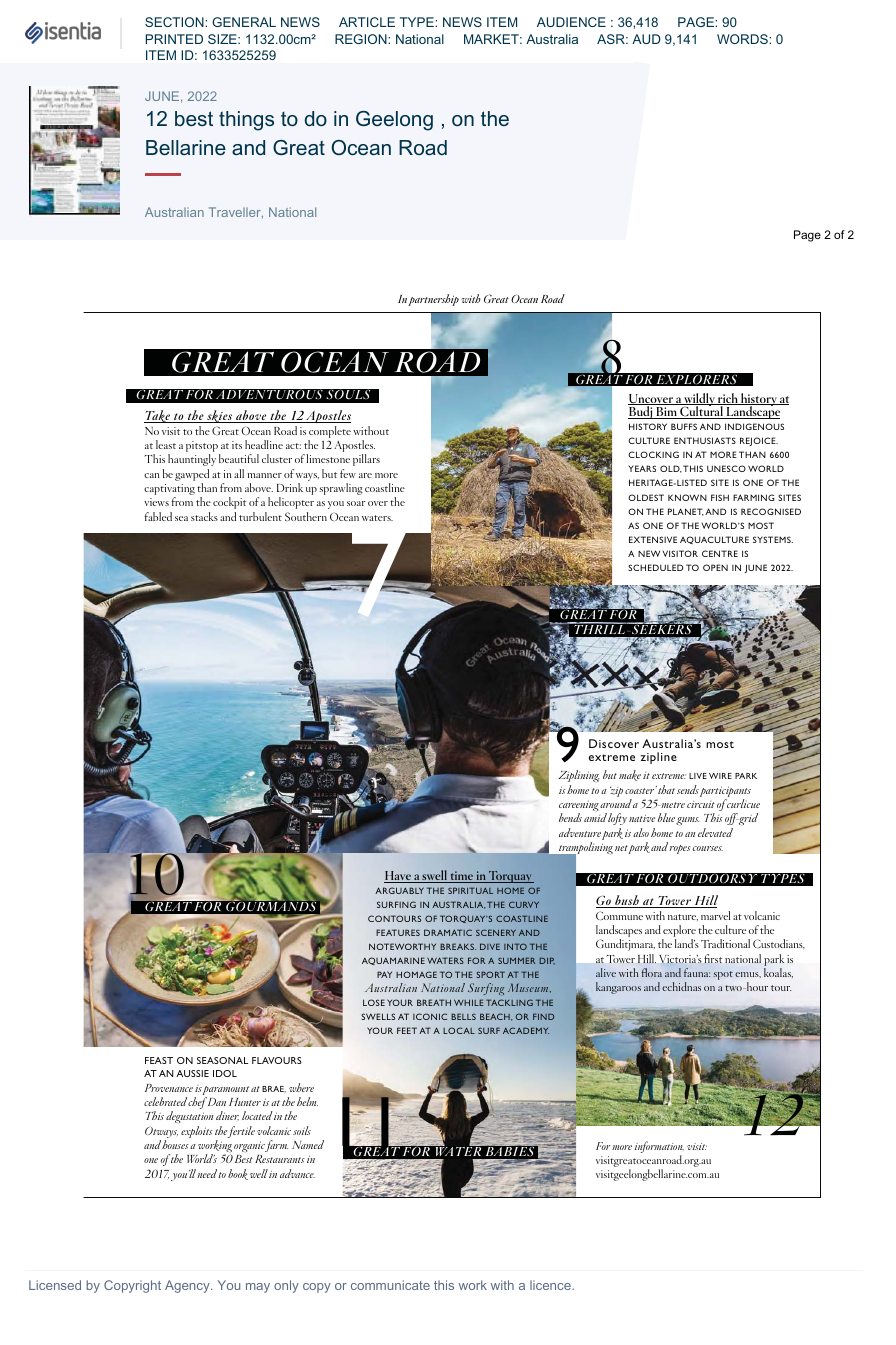  Describe the element at coordinates (158, 416) in the document. I see `Take` at that location.
